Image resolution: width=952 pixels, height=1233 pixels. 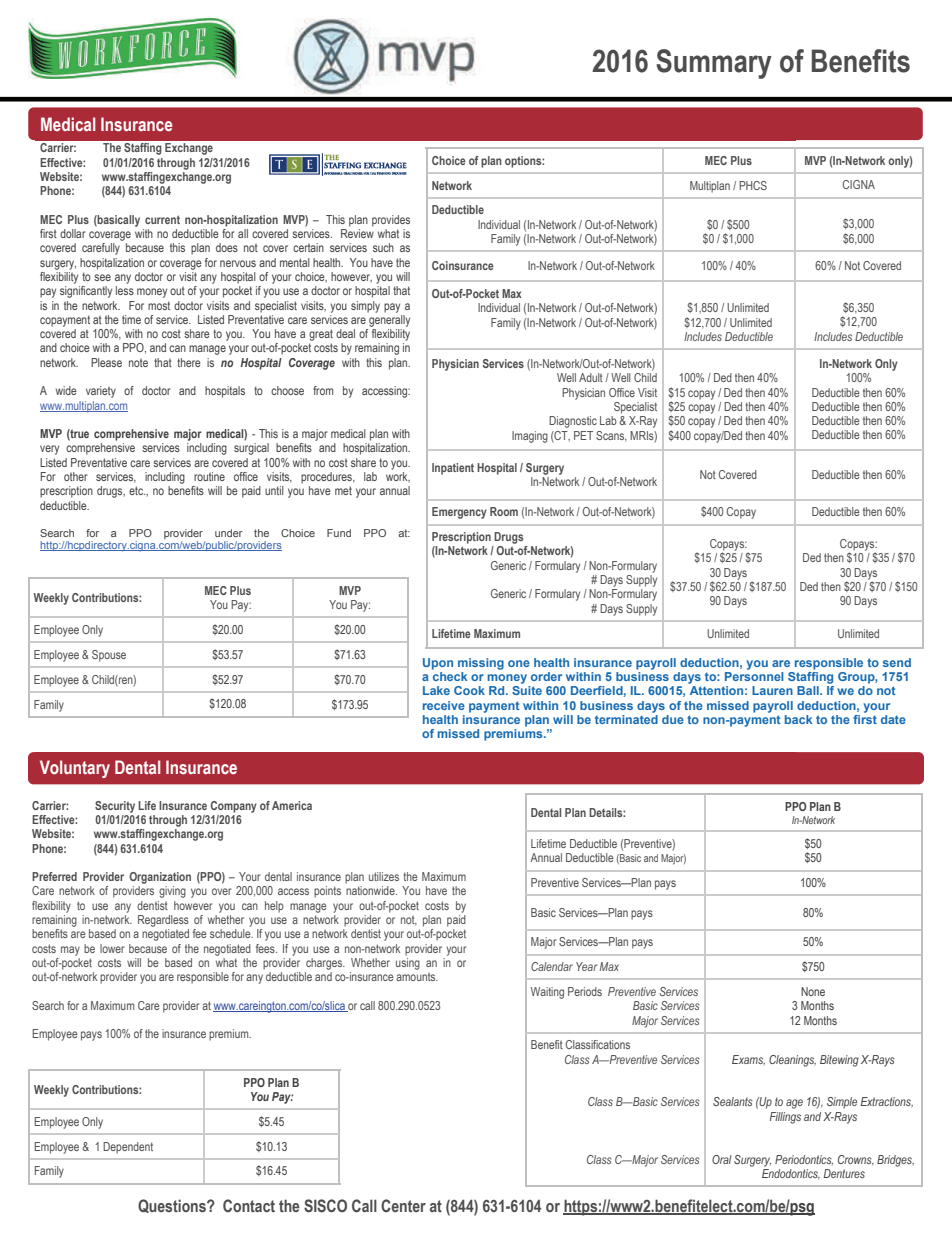 I want to click on Summary, so click(x=714, y=64).
